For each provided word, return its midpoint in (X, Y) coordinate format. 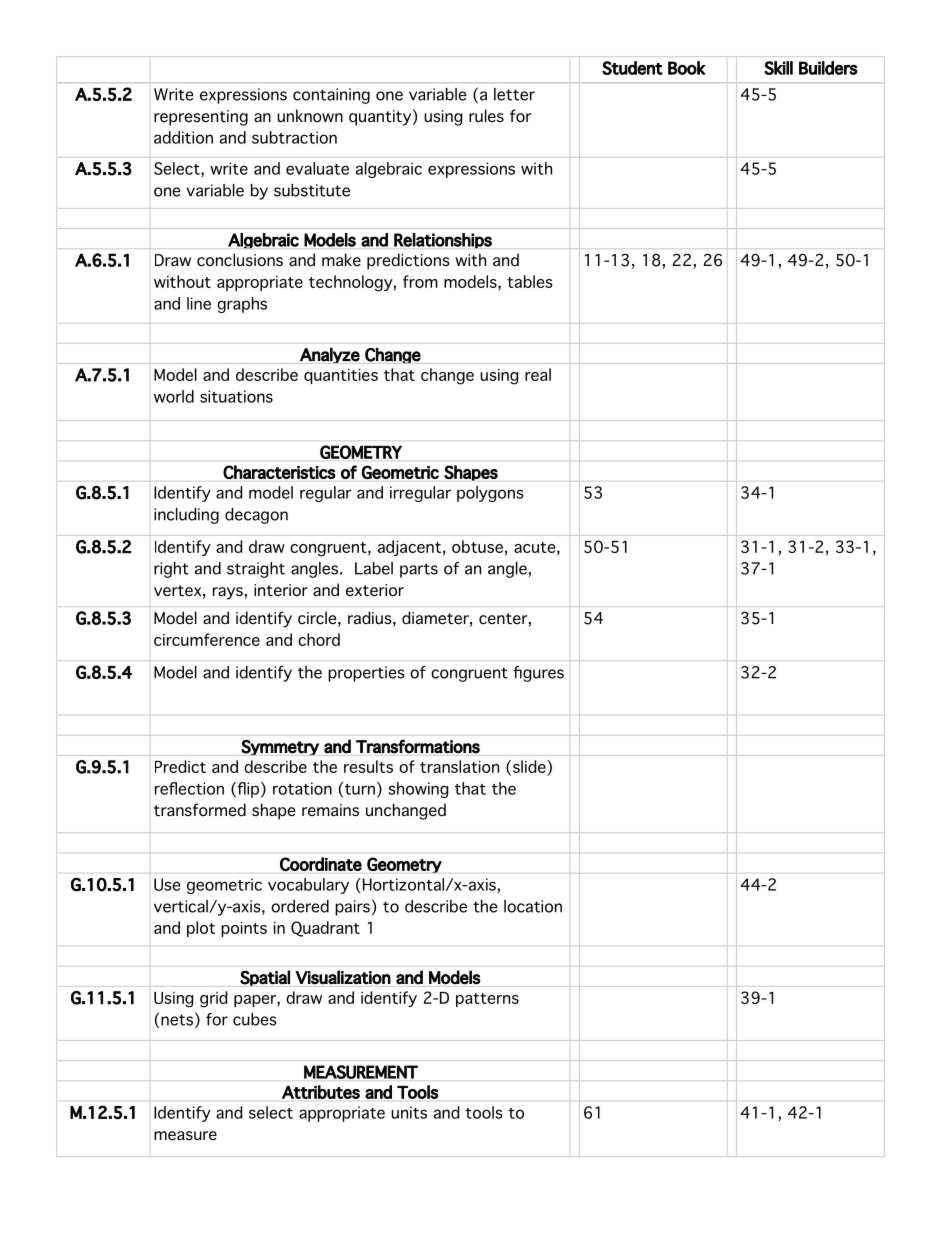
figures (538, 674)
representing (201, 118)
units (409, 1112)
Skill (778, 68)
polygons (490, 494)
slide (530, 766)
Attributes (321, 1092)
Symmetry (280, 748)
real (538, 374)
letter (514, 94)
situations (236, 396)
